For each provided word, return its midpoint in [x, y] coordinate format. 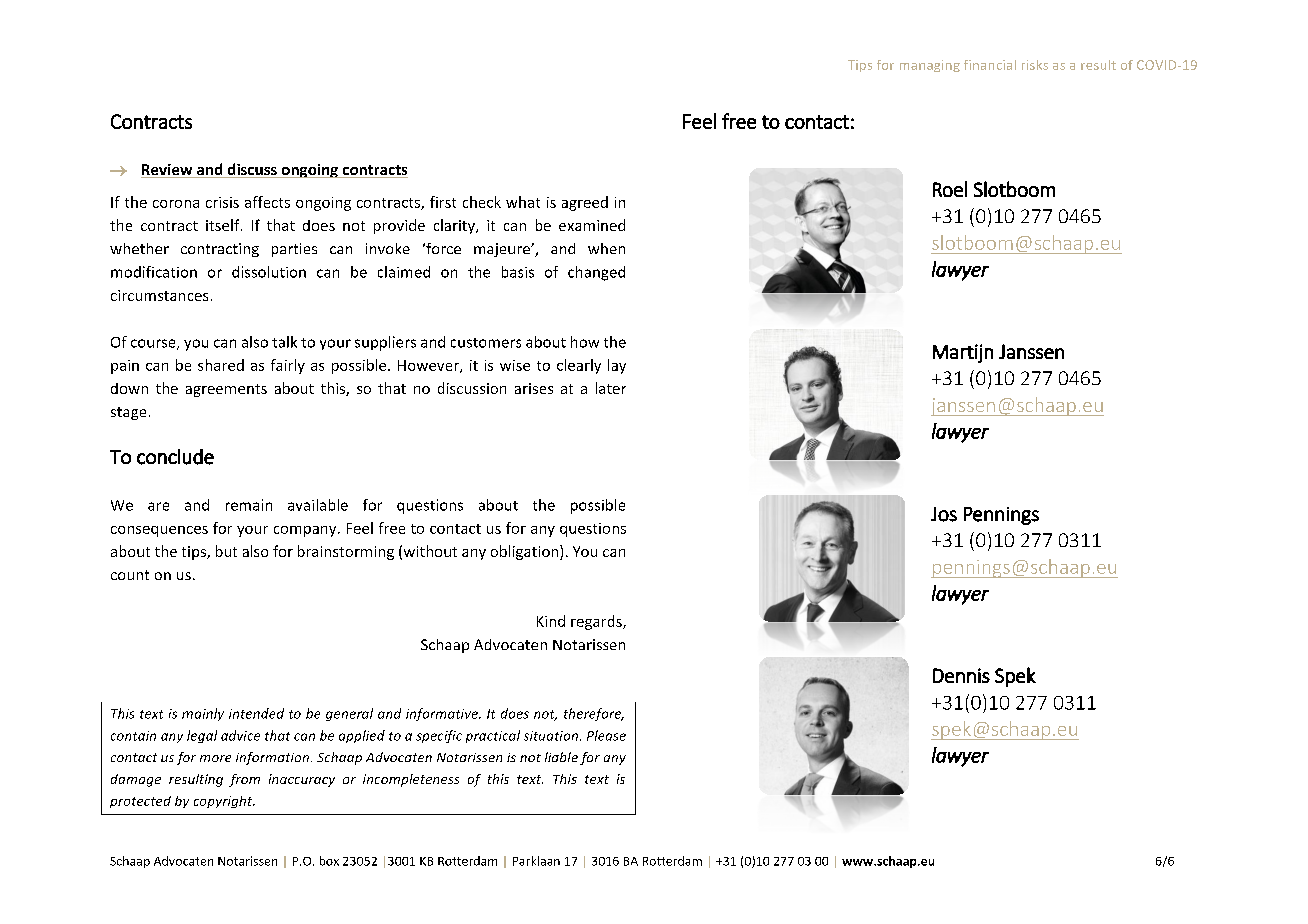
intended [256, 713]
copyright [224, 802]
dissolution [269, 272]
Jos [944, 514]
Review [168, 171]
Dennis [961, 675]
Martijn [963, 353]
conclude [175, 457]
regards [597, 622]
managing [930, 66]
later [611, 388]
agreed [585, 203]
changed [596, 273]
